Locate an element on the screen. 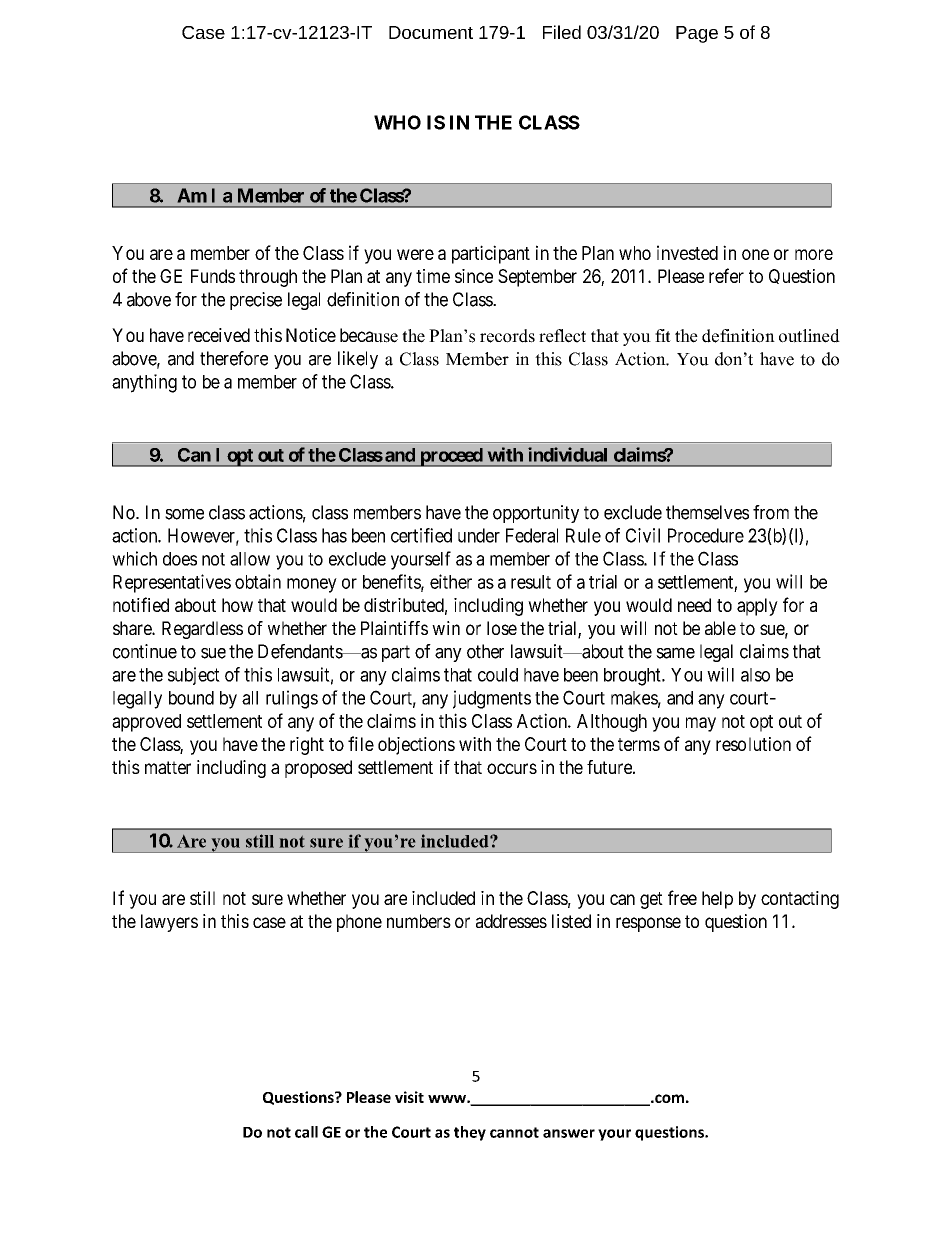  call is located at coordinates (306, 1132).
